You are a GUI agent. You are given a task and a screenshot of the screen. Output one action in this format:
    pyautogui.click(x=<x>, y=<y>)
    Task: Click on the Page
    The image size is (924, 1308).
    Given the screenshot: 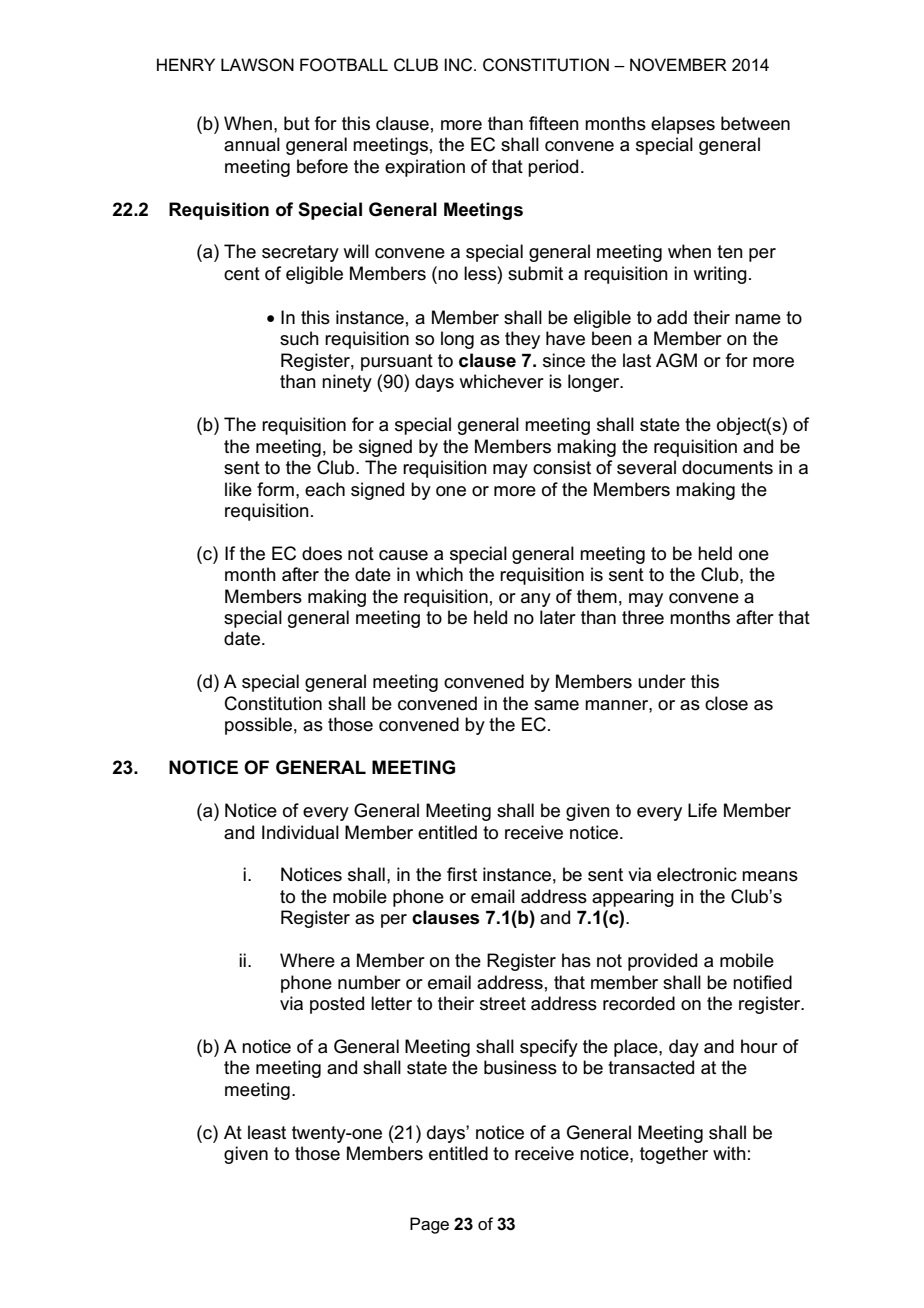 What is the action you would take?
    pyautogui.click(x=429, y=1225)
